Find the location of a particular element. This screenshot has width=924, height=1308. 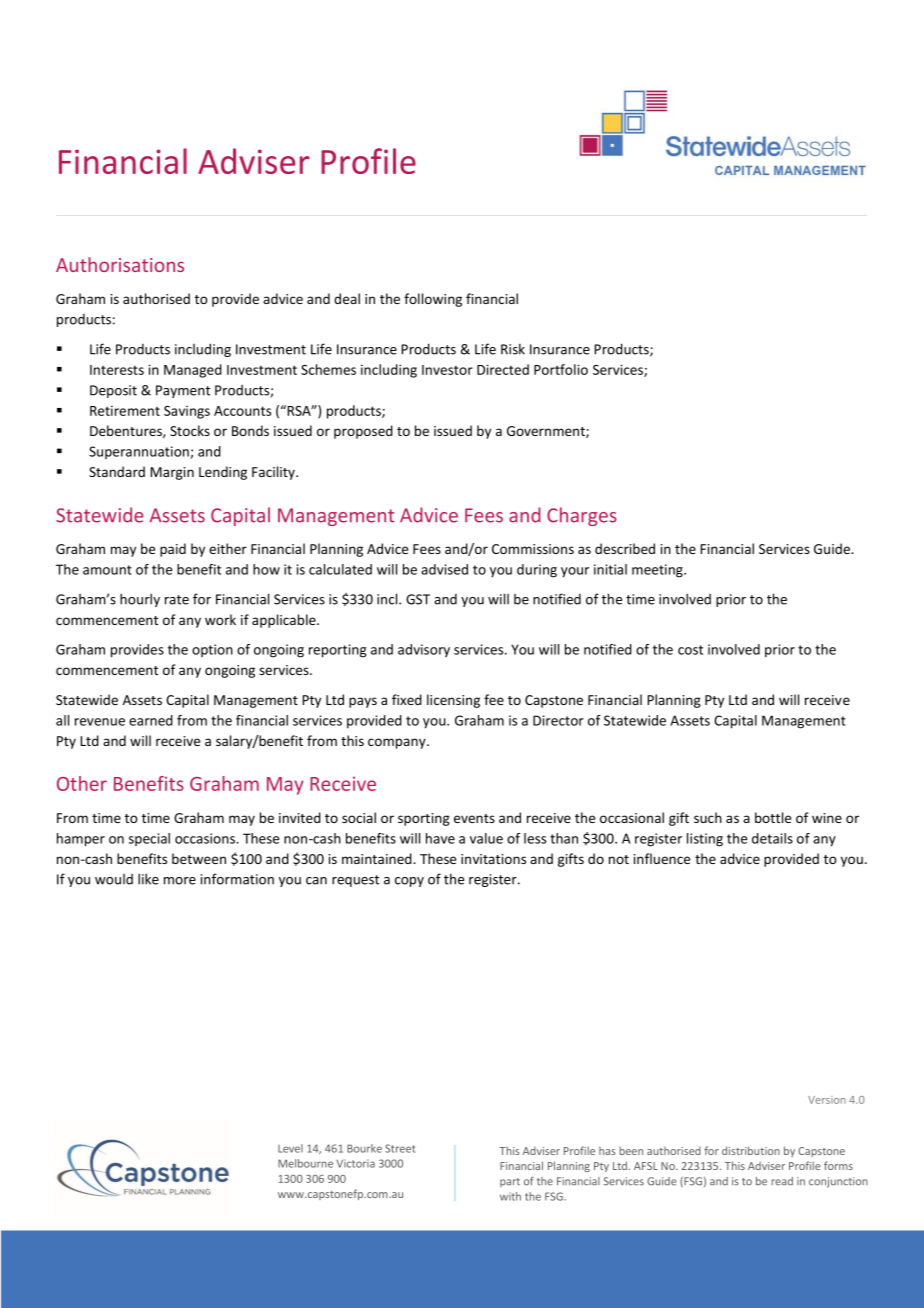

meeting is located at coordinates (658, 571).
